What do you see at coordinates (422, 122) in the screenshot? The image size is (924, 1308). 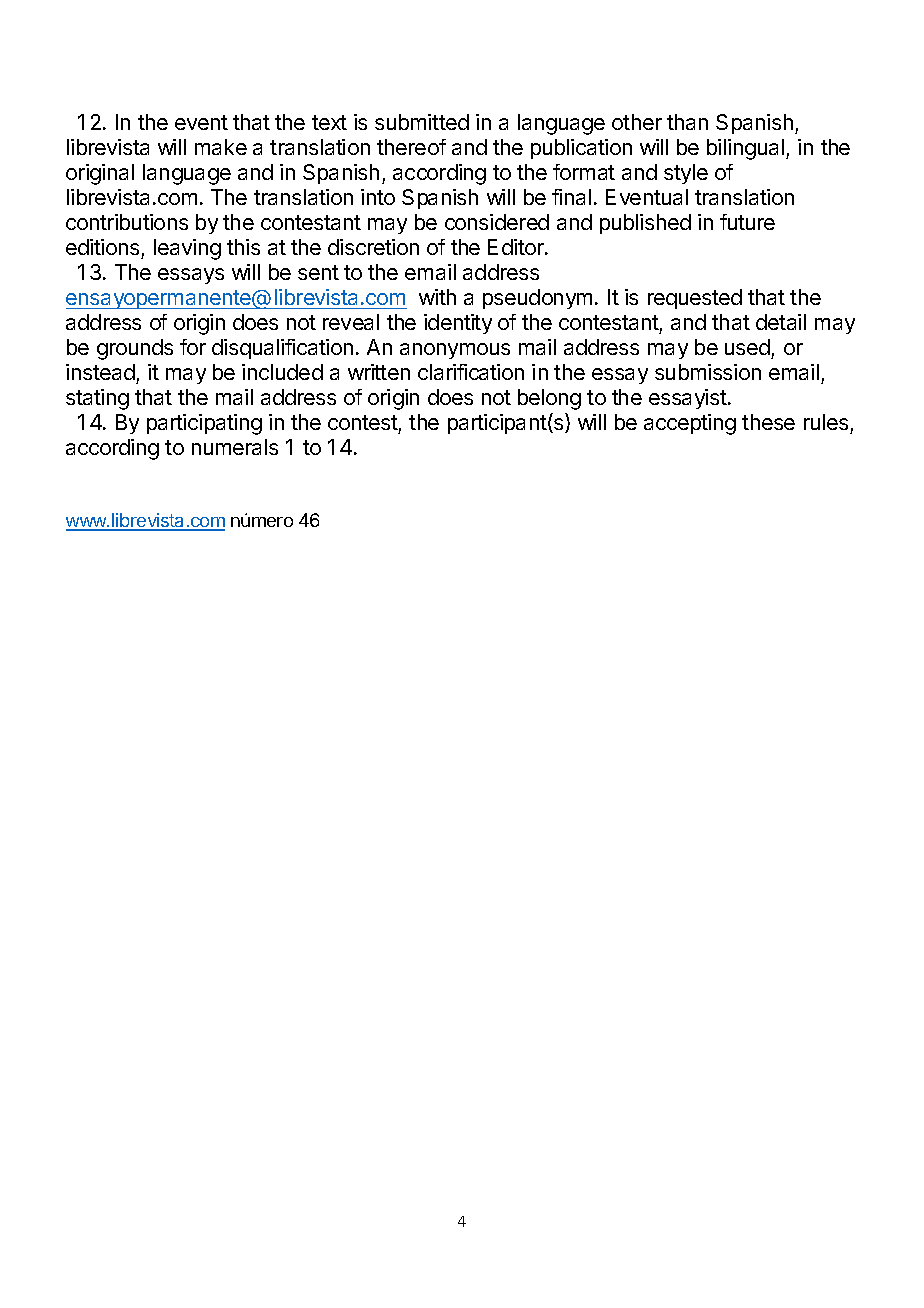 I see `submitted` at bounding box center [422, 122].
